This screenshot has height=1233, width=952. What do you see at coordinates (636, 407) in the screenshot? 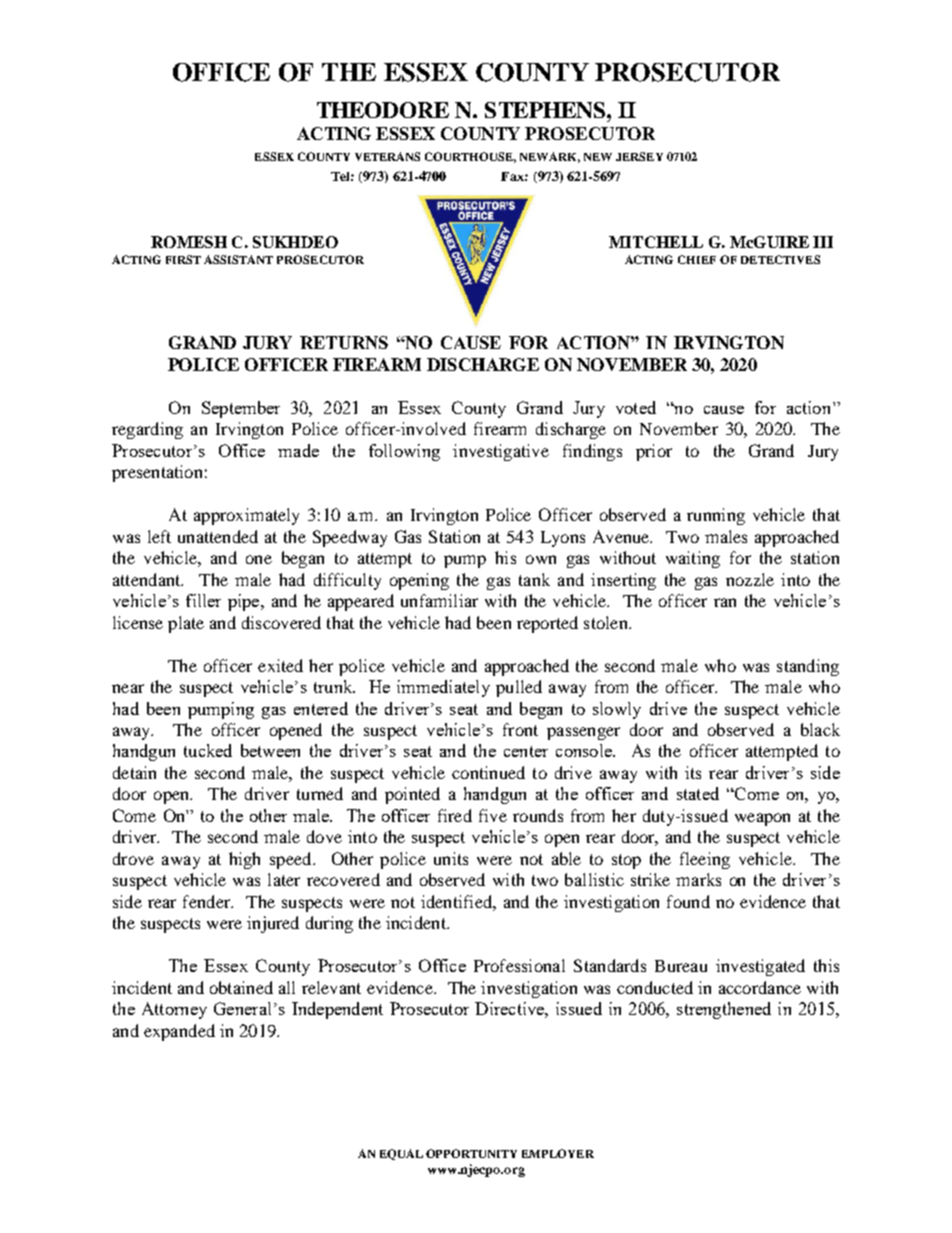
I see `voted` at bounding box center [636, 407].
